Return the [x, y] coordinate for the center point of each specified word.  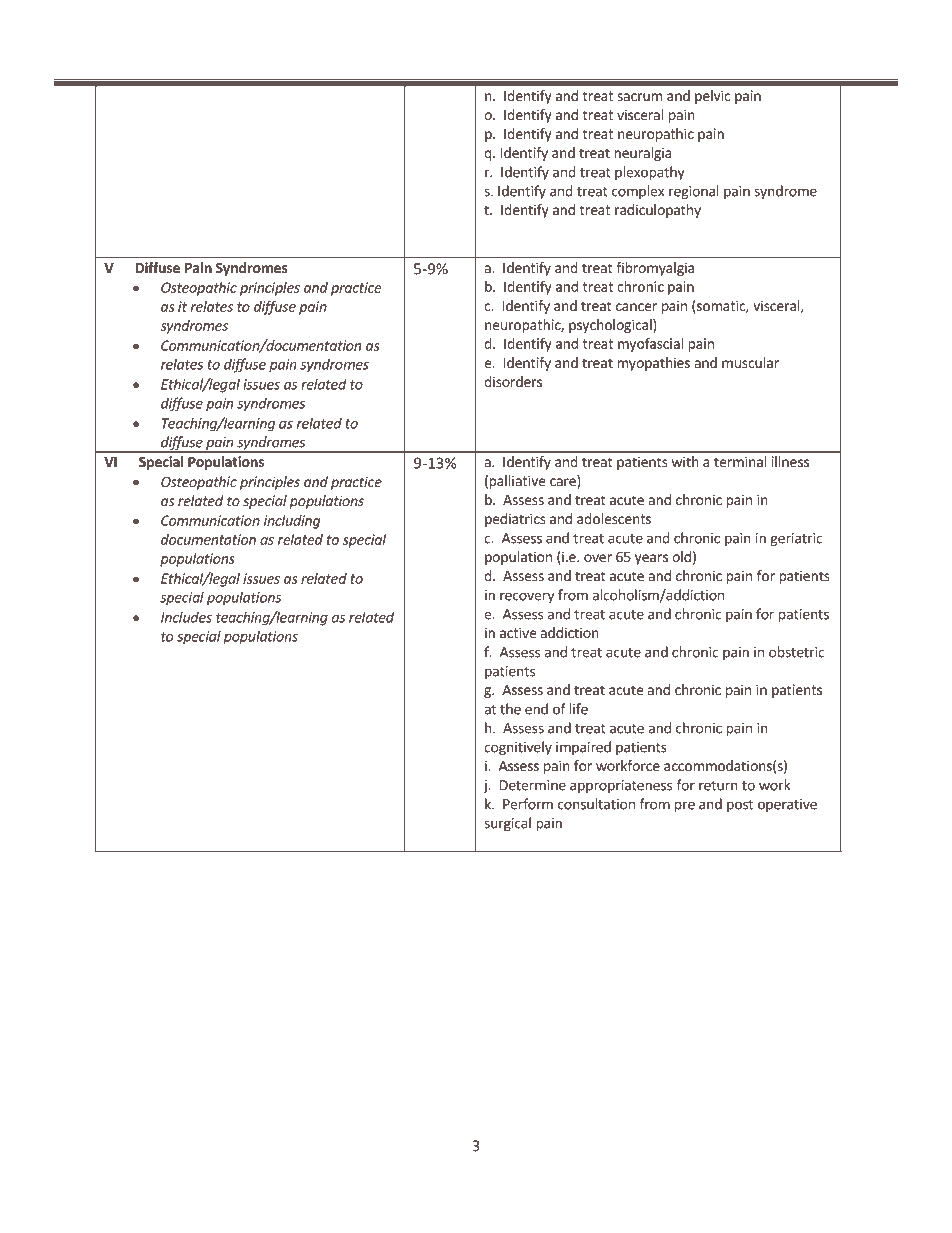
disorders [513, 381]
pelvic [712, 97]
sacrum [639, 97]
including [292, 522]
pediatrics [515, 520]
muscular [750, 362]
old [681, 556]
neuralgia [643, 154]
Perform [528, 804]
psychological [611, 326]
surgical [507, 824]
